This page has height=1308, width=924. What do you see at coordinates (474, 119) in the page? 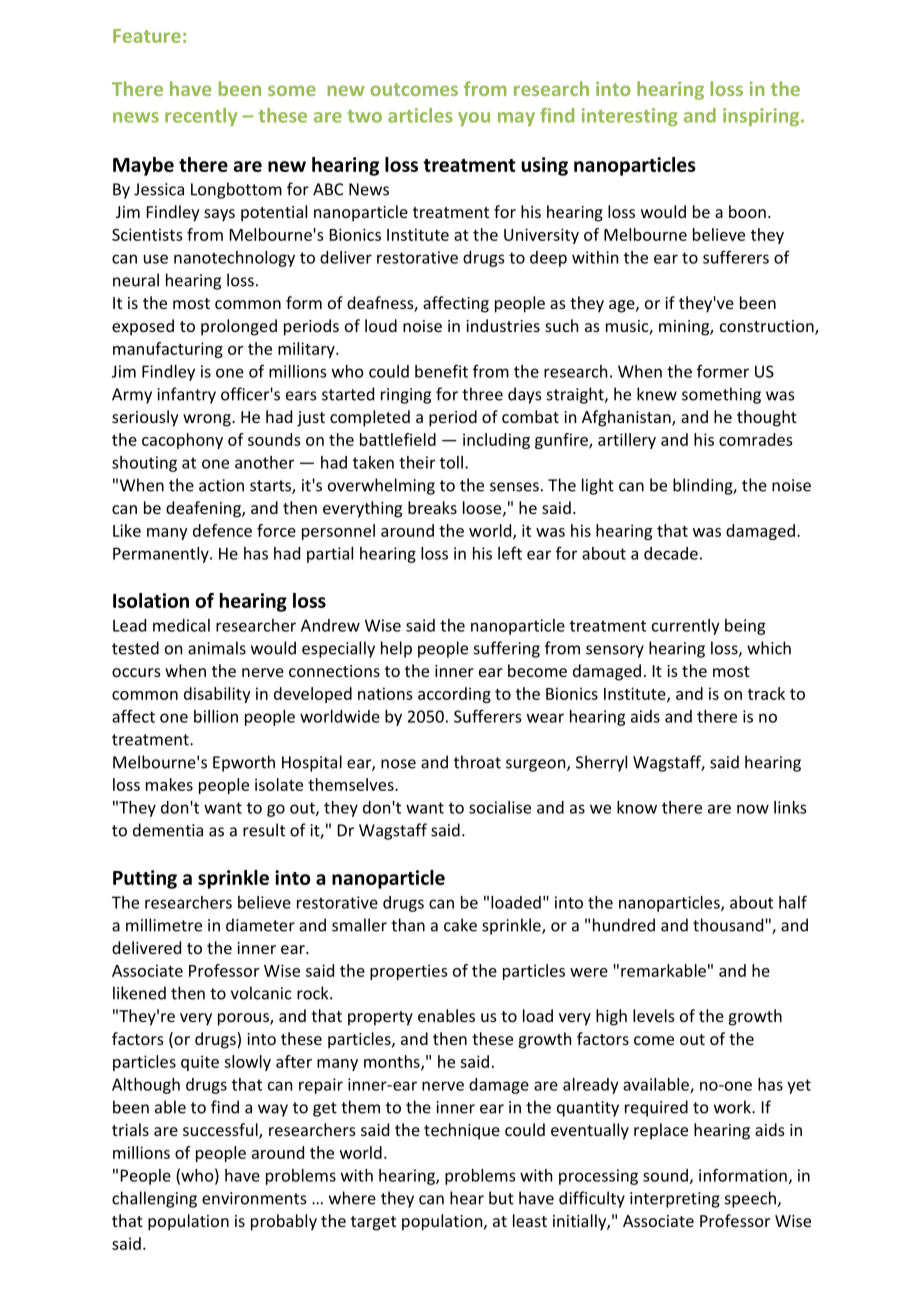
I see `you` at bounding box center [474, 119].
